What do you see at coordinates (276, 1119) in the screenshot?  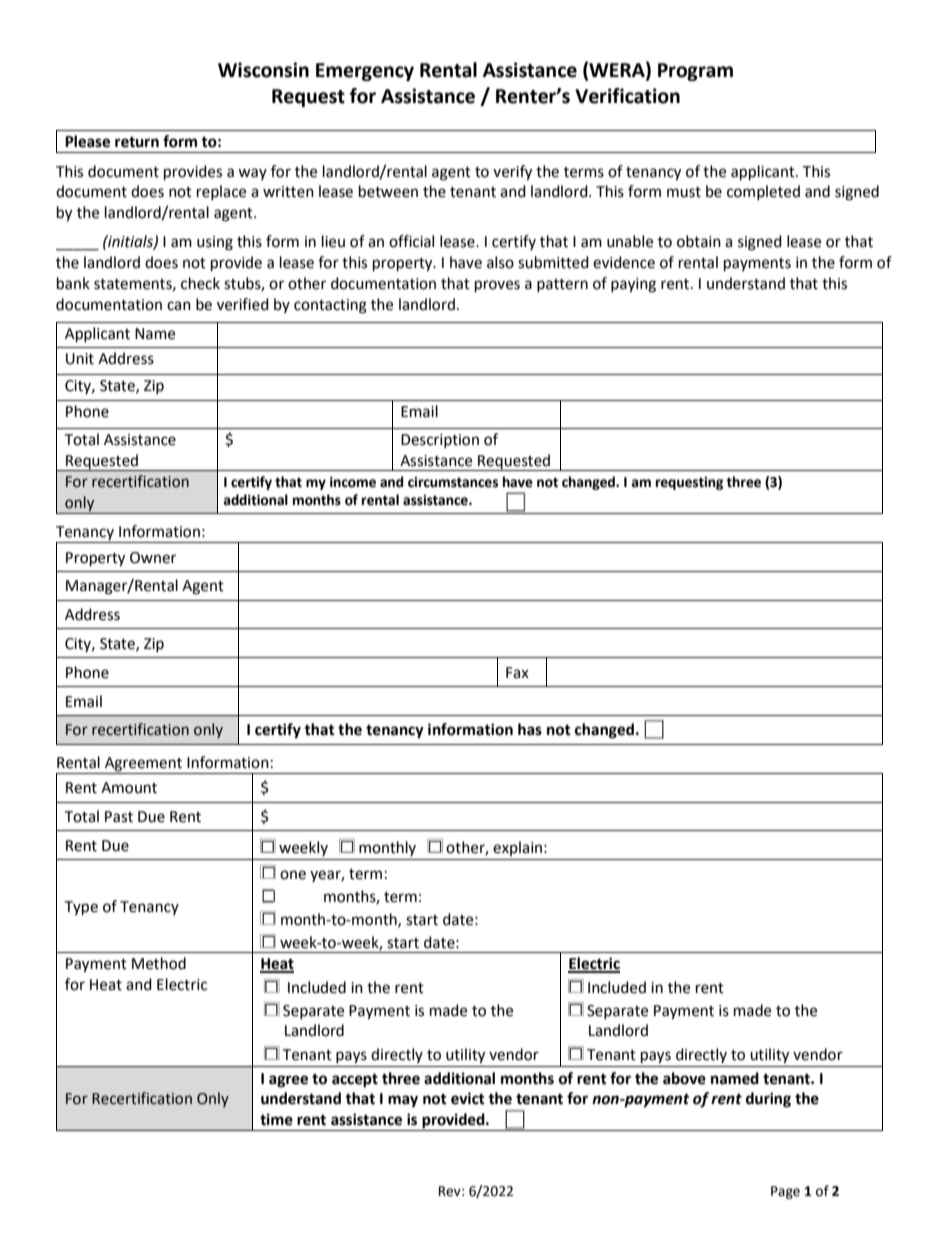 I see `time` at bounding box center [276, 1119].
